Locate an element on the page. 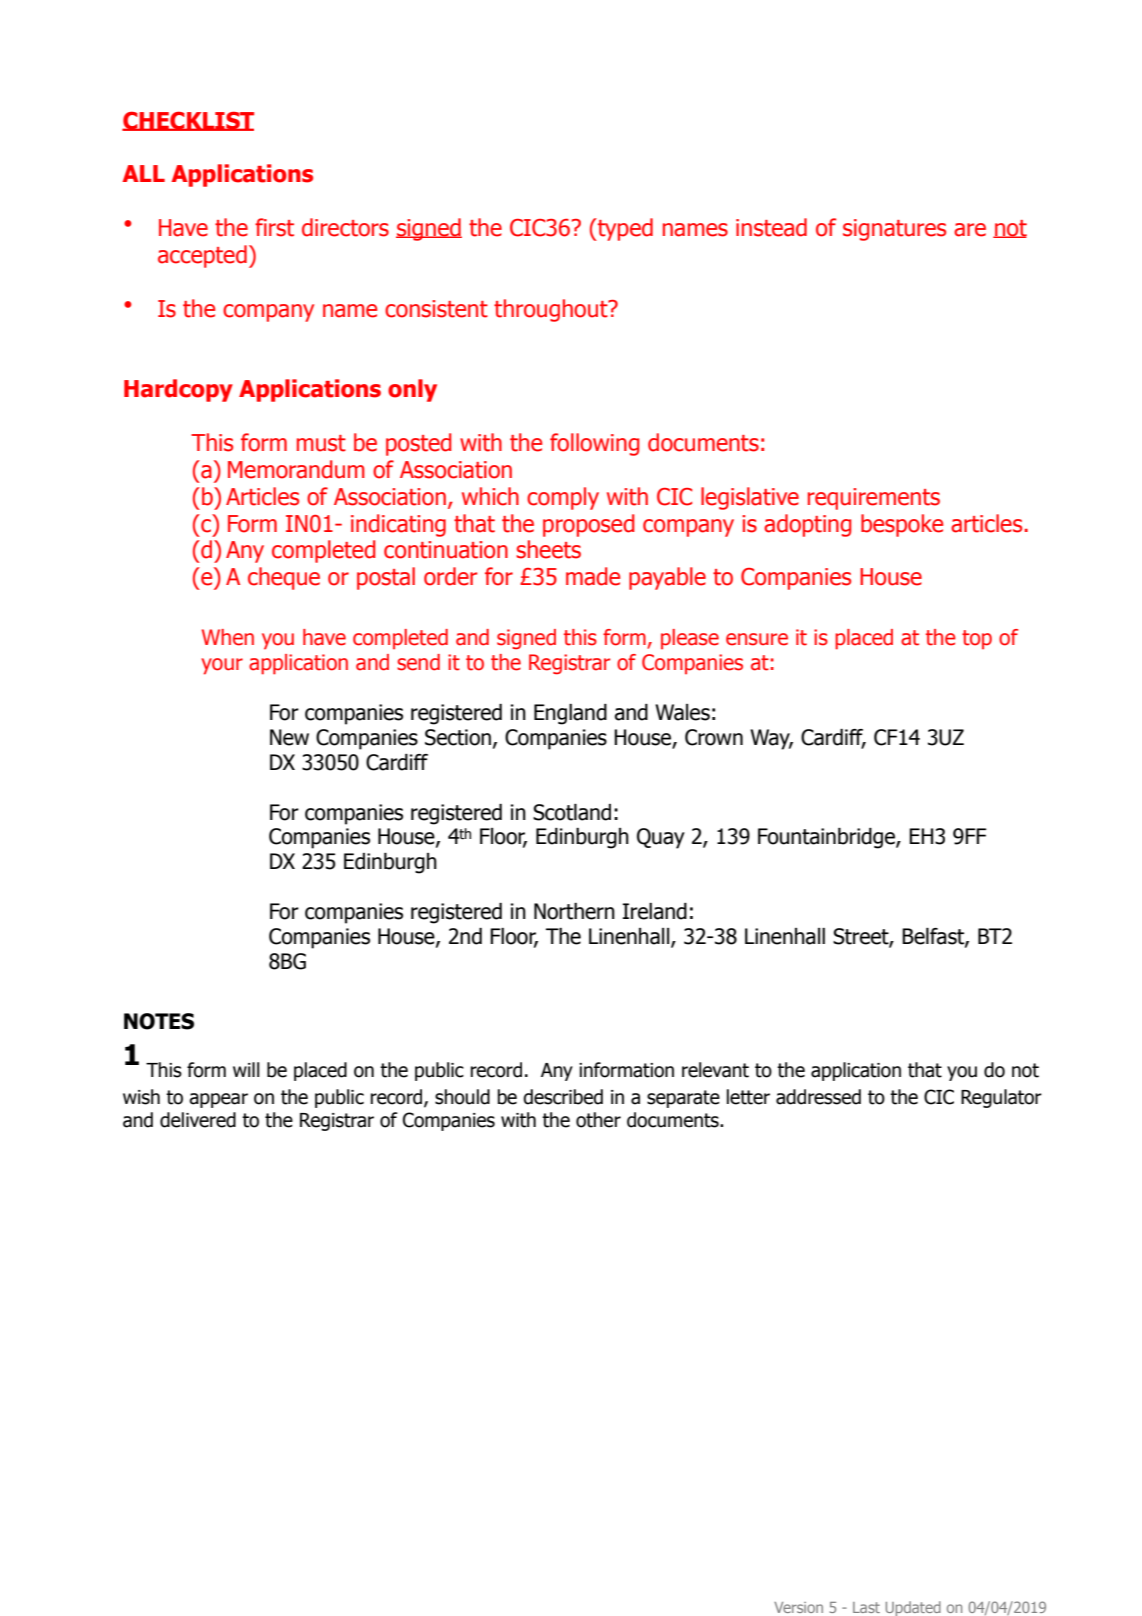 The width and height of the image is (1142, 1616). addressed is located at coordinates (818, 1097).
